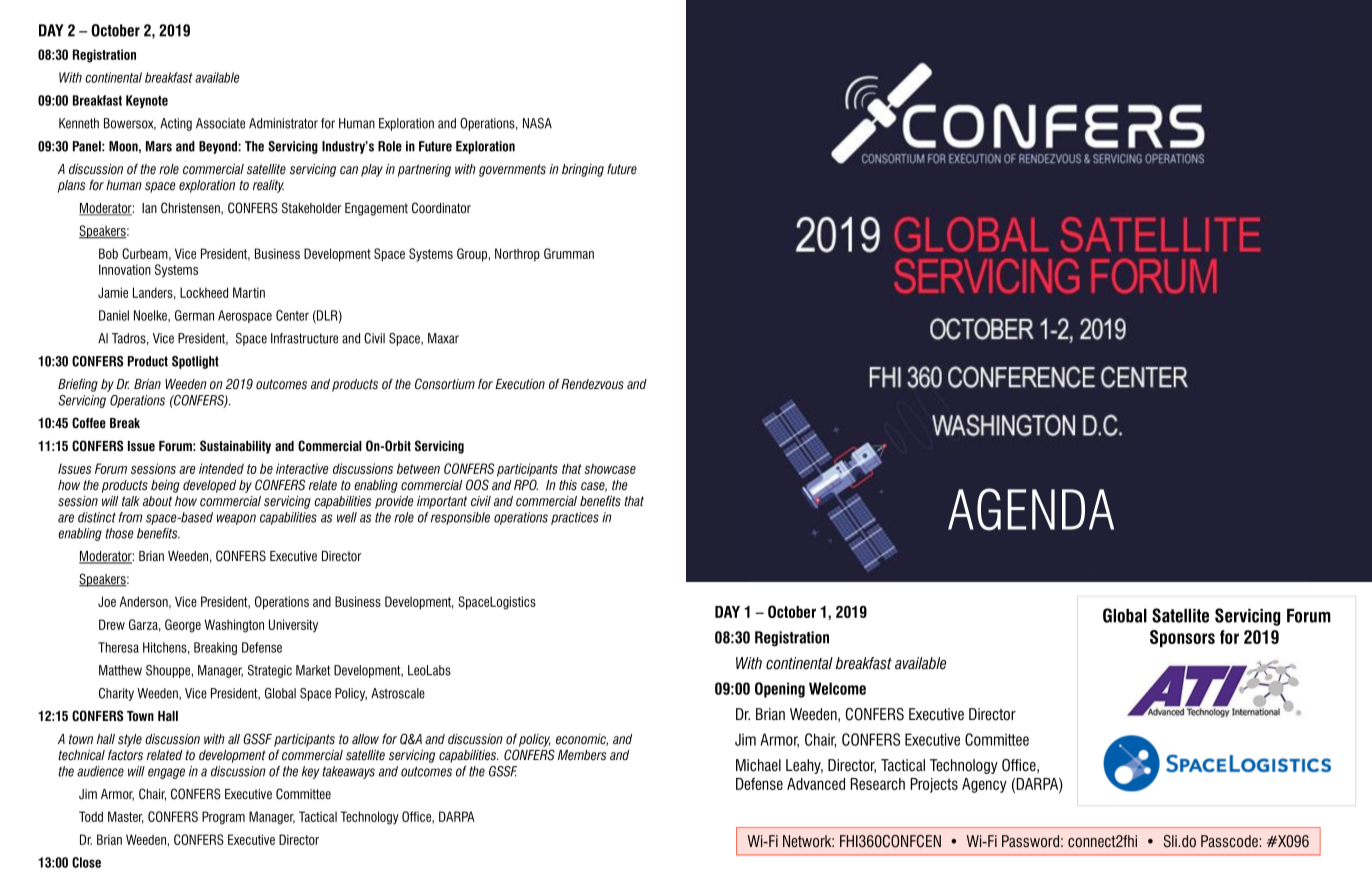  Describe the element at coordinates (1031, 509) in the screenshot. I see `AGENDA` at that location.
